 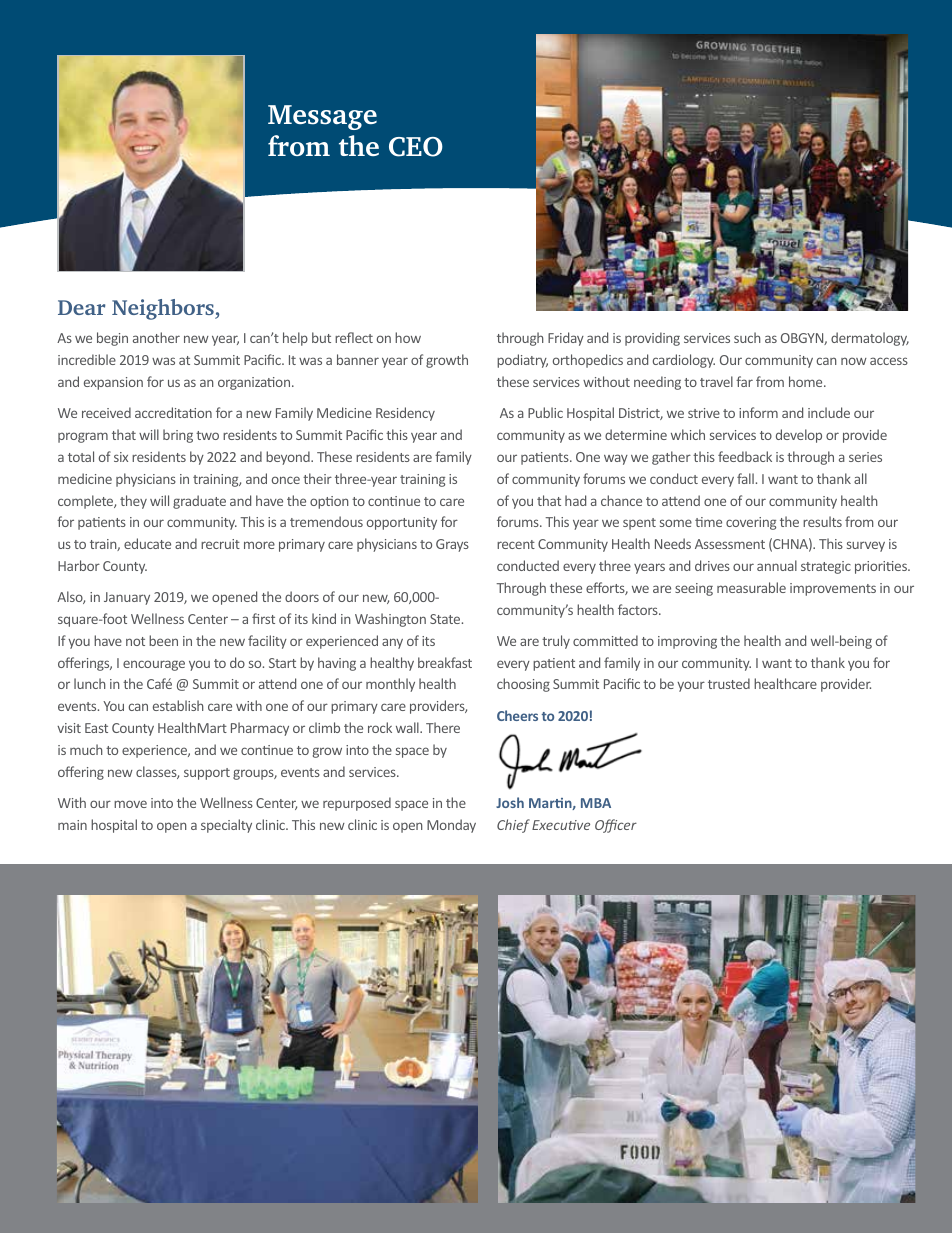 I want to click on measurable, so click(x=751, y=587).
